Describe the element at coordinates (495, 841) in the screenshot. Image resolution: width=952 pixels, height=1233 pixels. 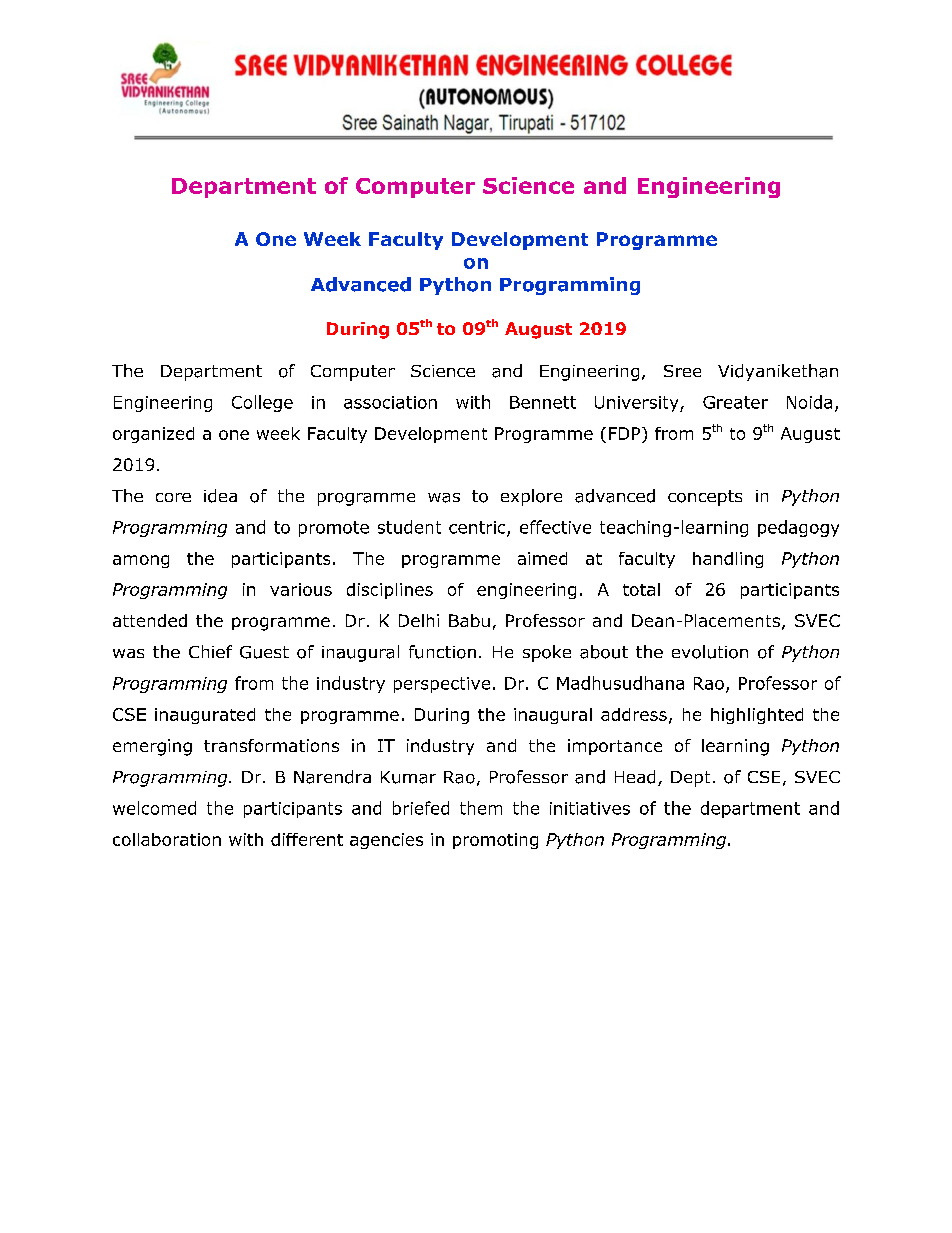
I see `promoting` at that location.
